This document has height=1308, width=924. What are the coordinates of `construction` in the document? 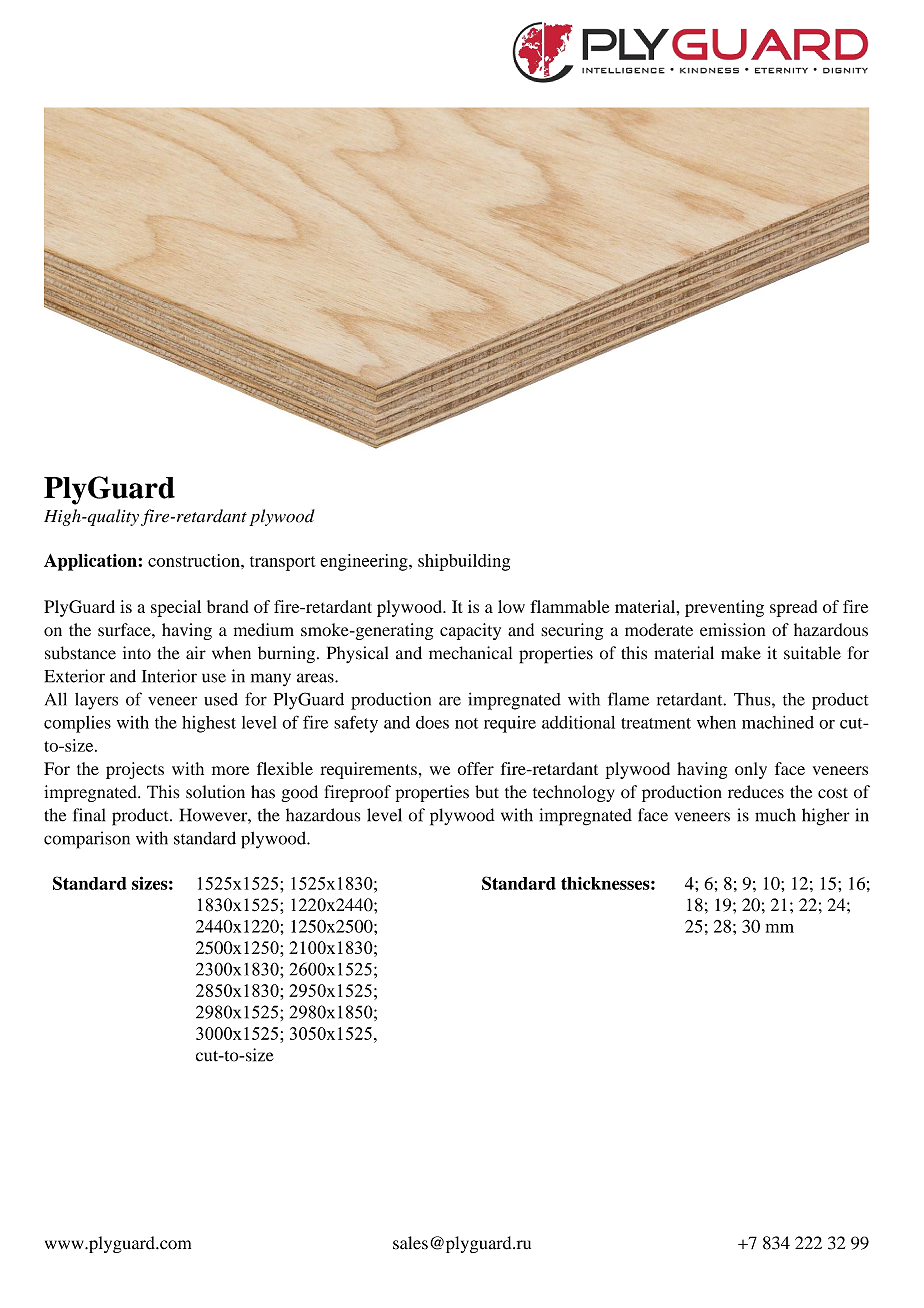 It's located at (195, 560).
